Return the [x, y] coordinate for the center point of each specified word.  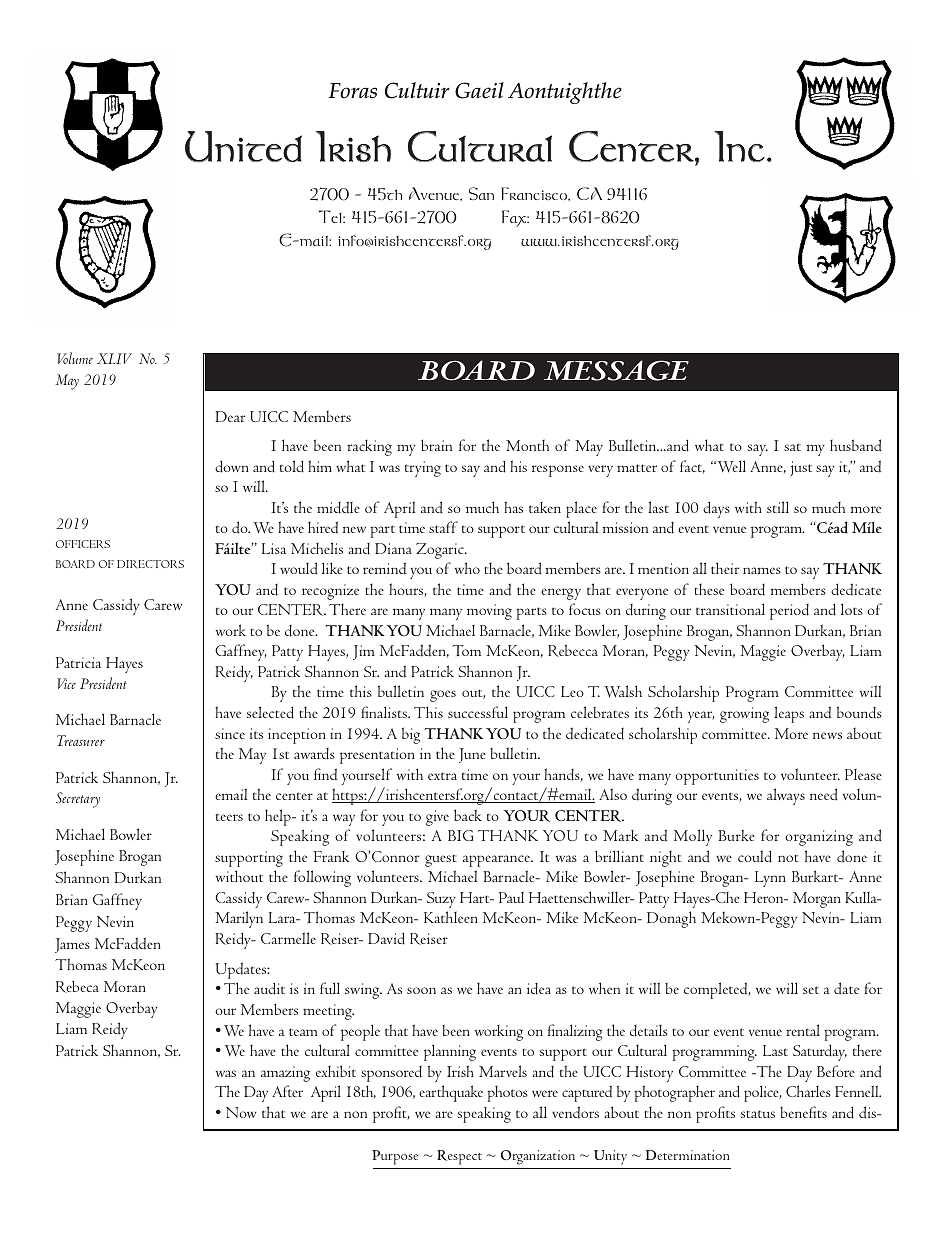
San [481, 193]
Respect [459, 1157]
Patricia [78, 662]
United [243, 147]
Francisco [535, 193]
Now [241, 1112]
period [789, 612]
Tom [466, 650]
